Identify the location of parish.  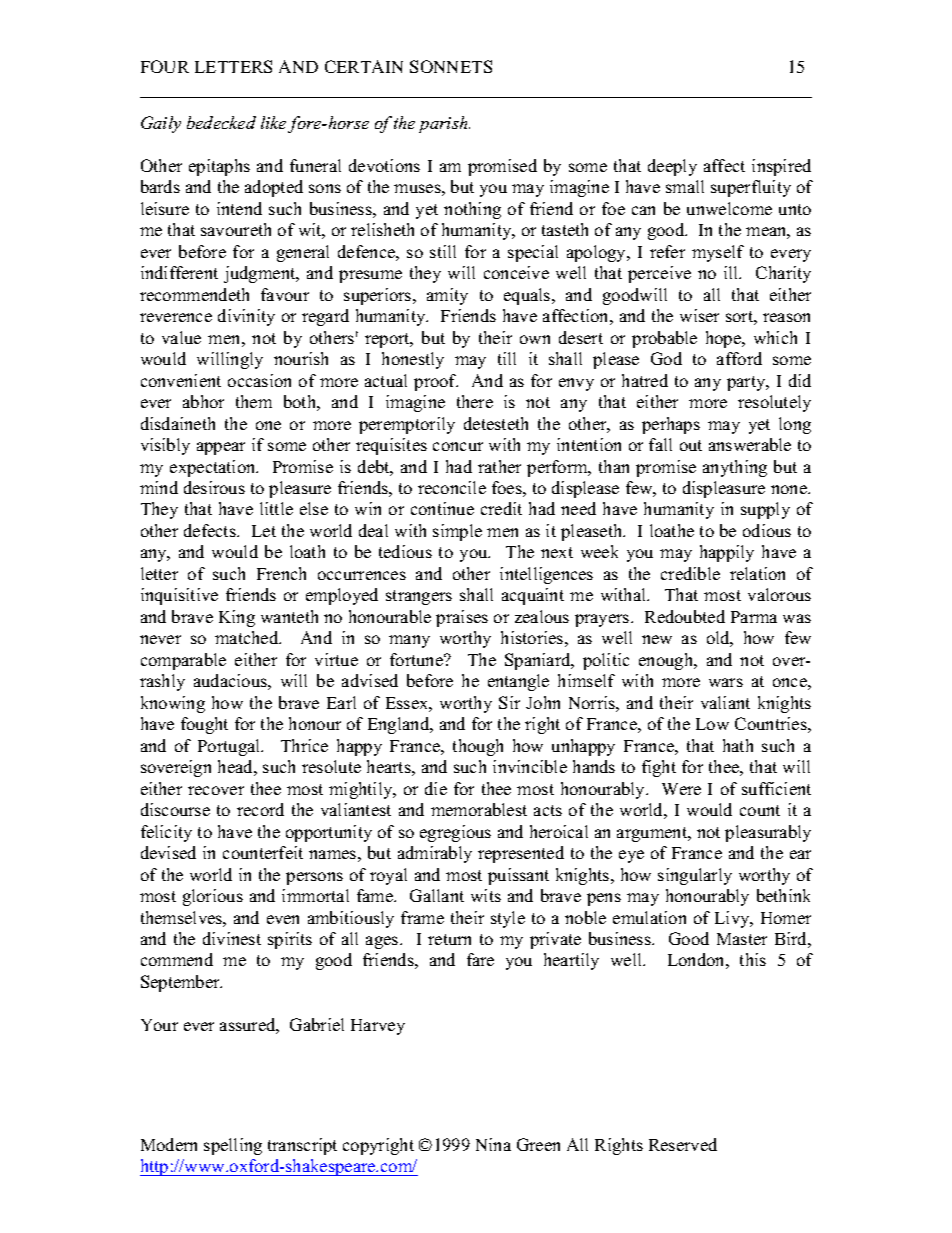
(444, 124).
